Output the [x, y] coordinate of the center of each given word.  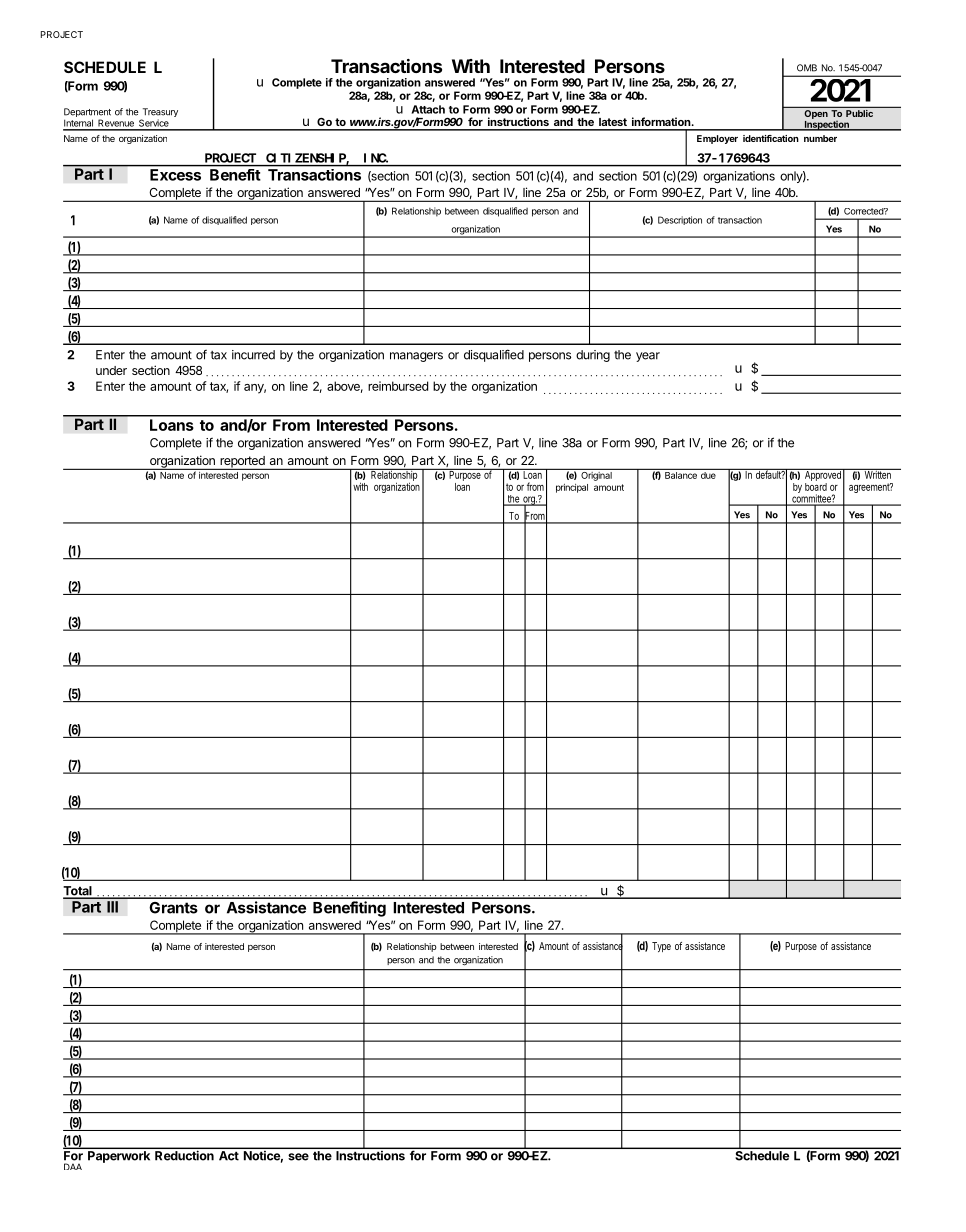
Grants [173, 908]
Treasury [159, 114]
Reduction [184, 1155]
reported [242, 463]
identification [771, 138]
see [298, 1157]
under [111, 370]
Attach [428, 109]
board [816, 487]
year [648, 357]
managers [416, 357]
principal [572, 488]
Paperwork [119, 1157]
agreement [871, 488]
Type [661, 947]
